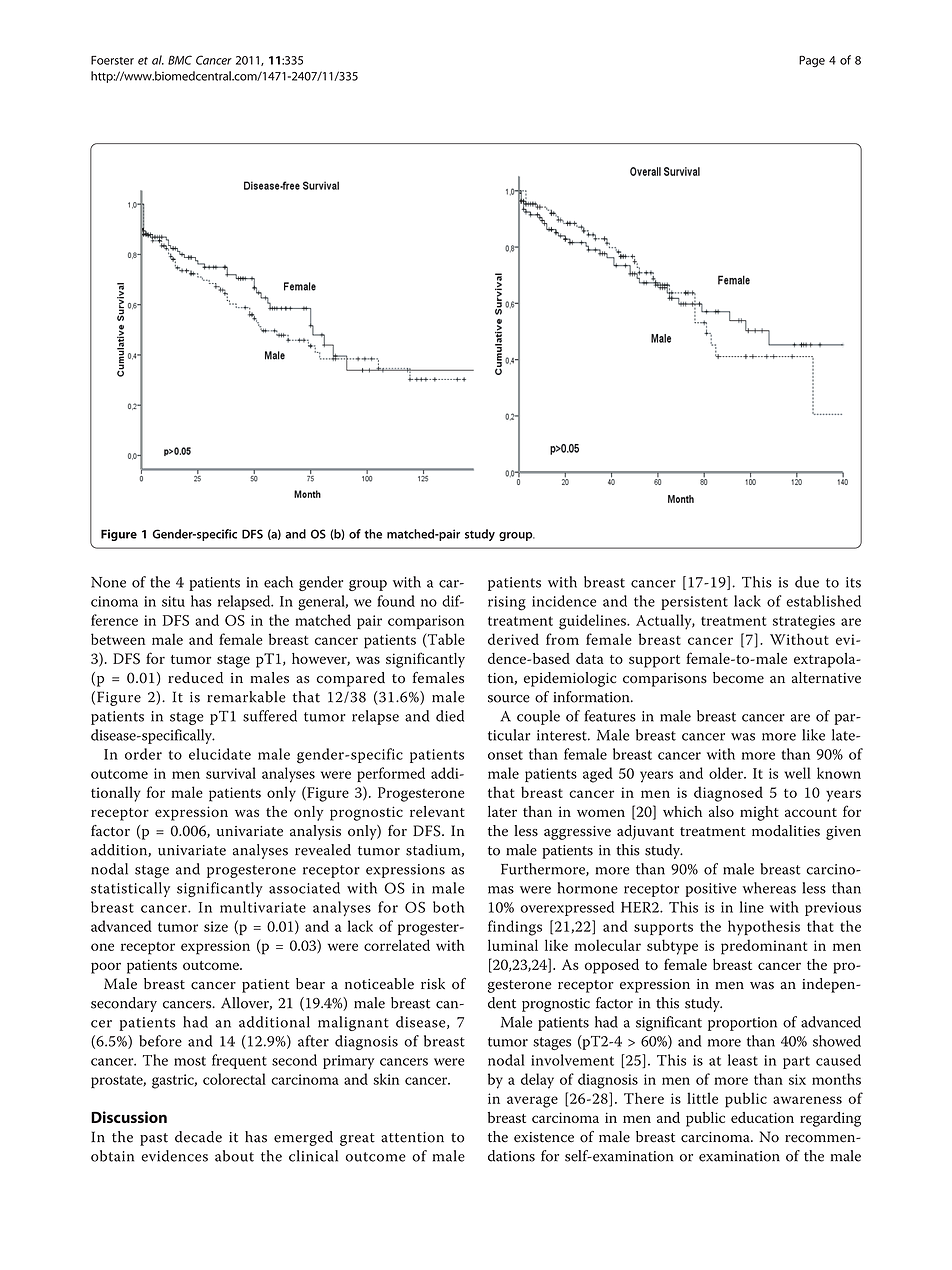 The image size is (952, 1270). I want to click on decade, so click(198, 1137).
